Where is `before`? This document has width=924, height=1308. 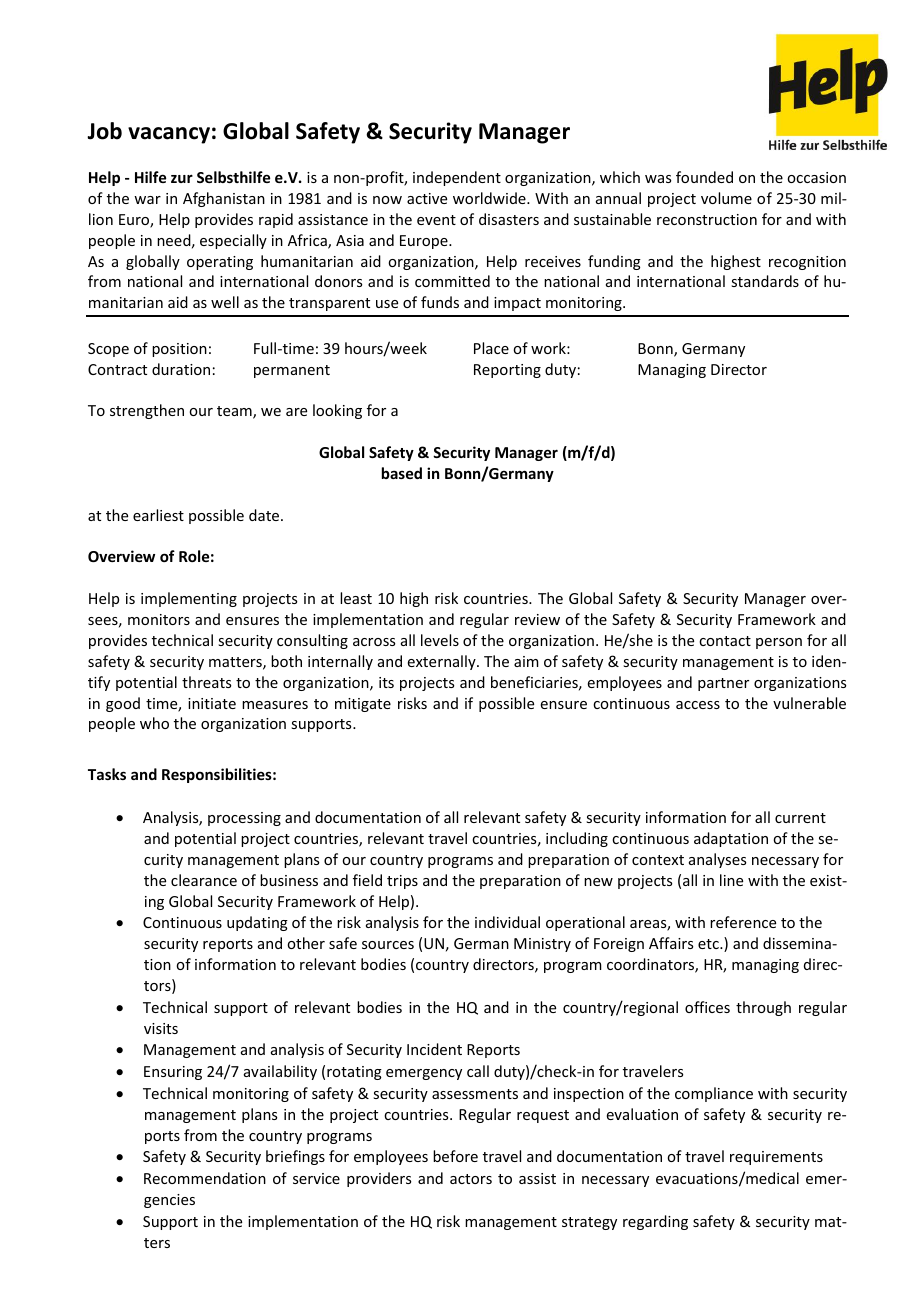
before is located at coordinates (455, 1156).
